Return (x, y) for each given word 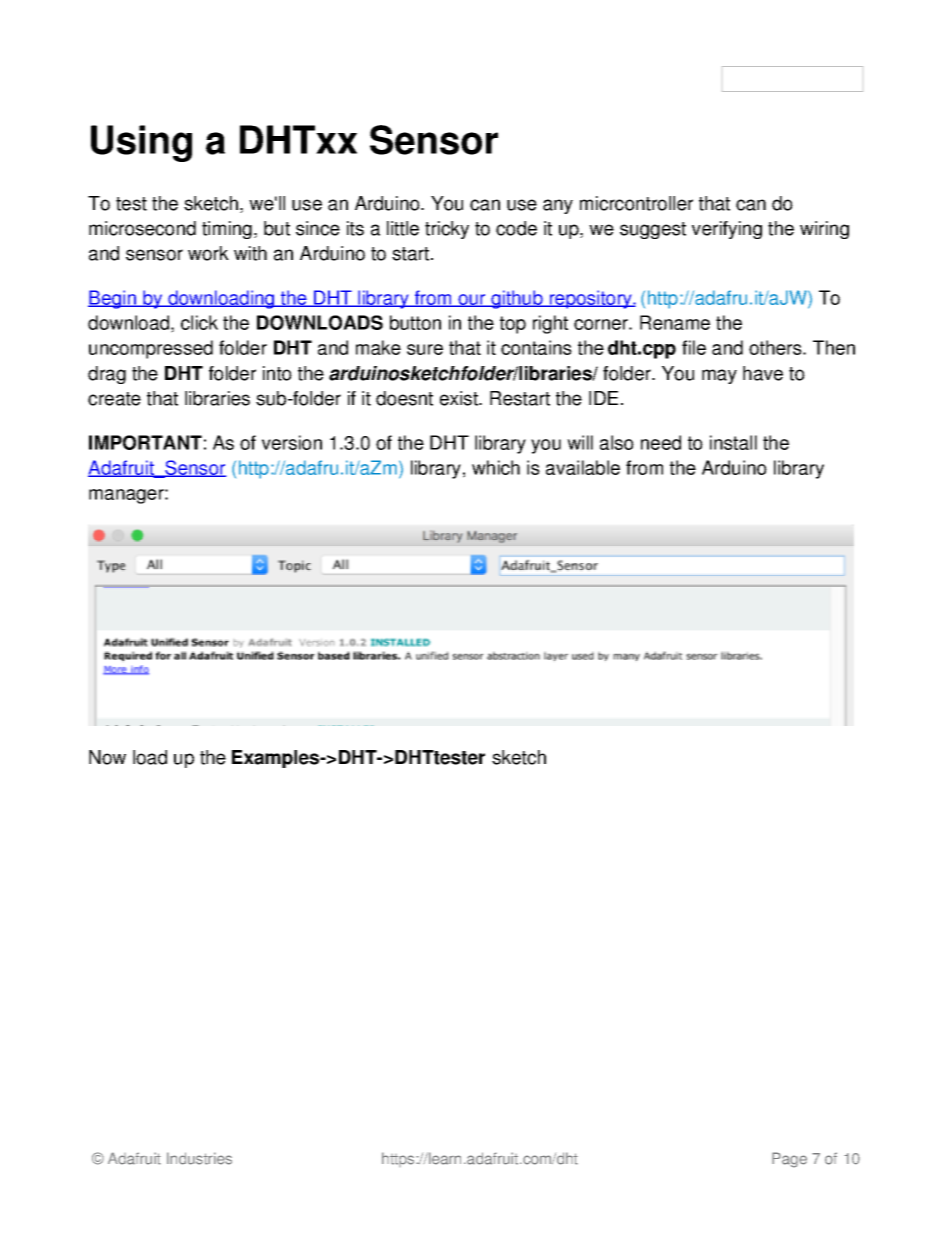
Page (789, 1160)
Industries (199, 1158)
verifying (727, 230)
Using (141, 143)
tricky (447, 230)
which (496, 467)
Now (107, 757)
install (733, 442)
